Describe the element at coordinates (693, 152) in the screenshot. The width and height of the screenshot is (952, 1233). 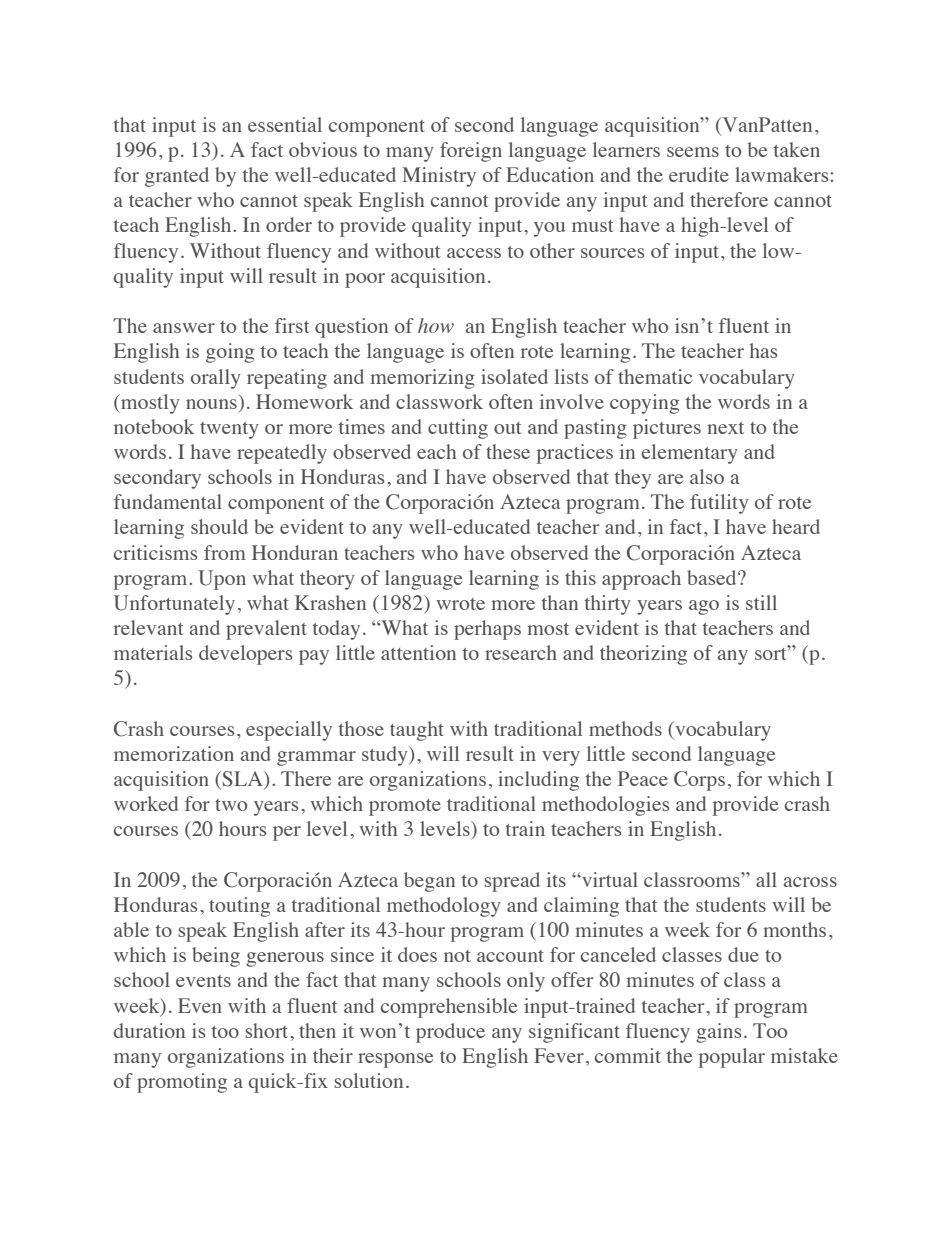
I see `seems` at that location.
